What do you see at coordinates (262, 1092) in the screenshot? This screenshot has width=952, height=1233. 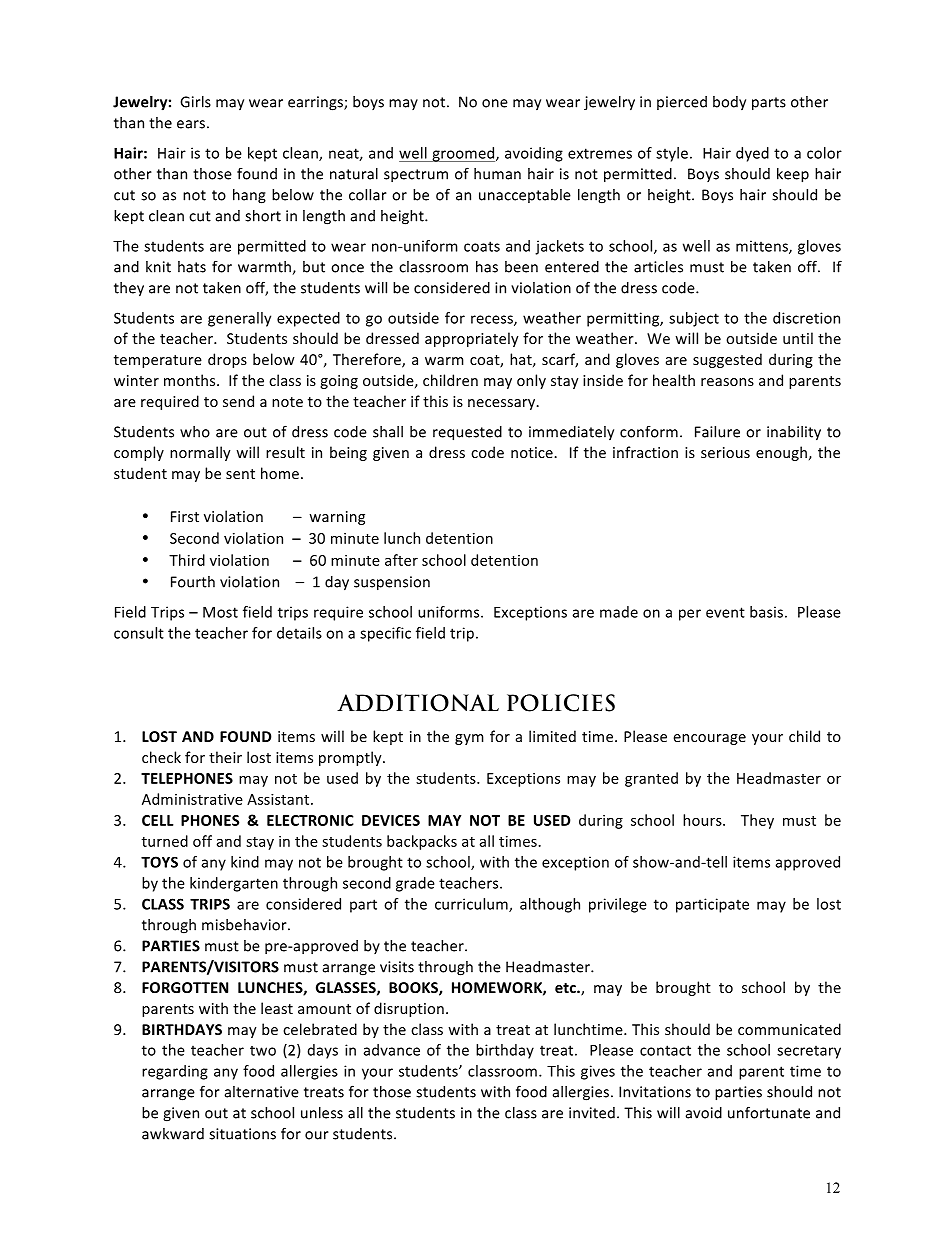 I see `alternative` at bounding box center [262, 1092].
